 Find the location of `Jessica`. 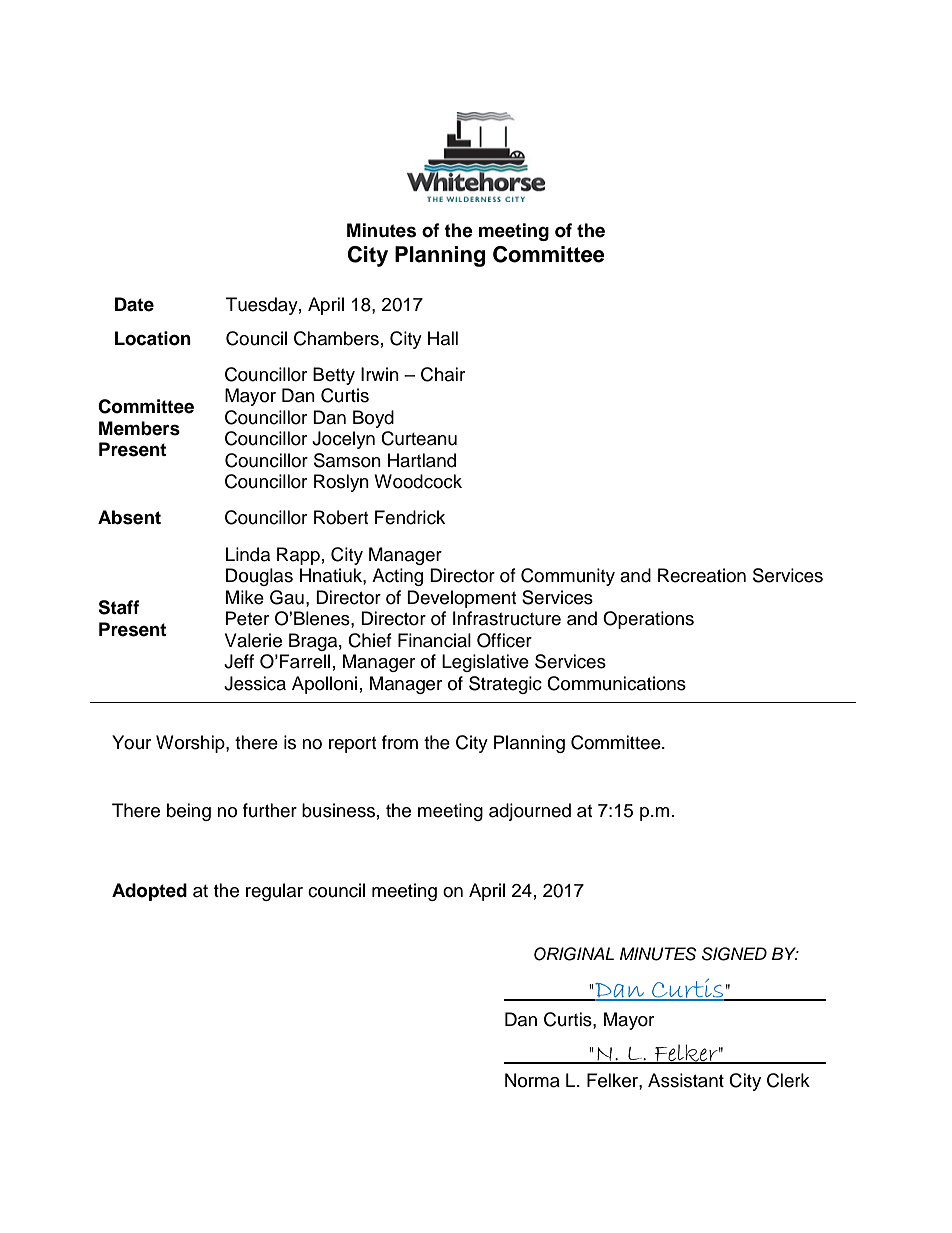

Jessica is located at coordinates (255, 683).
